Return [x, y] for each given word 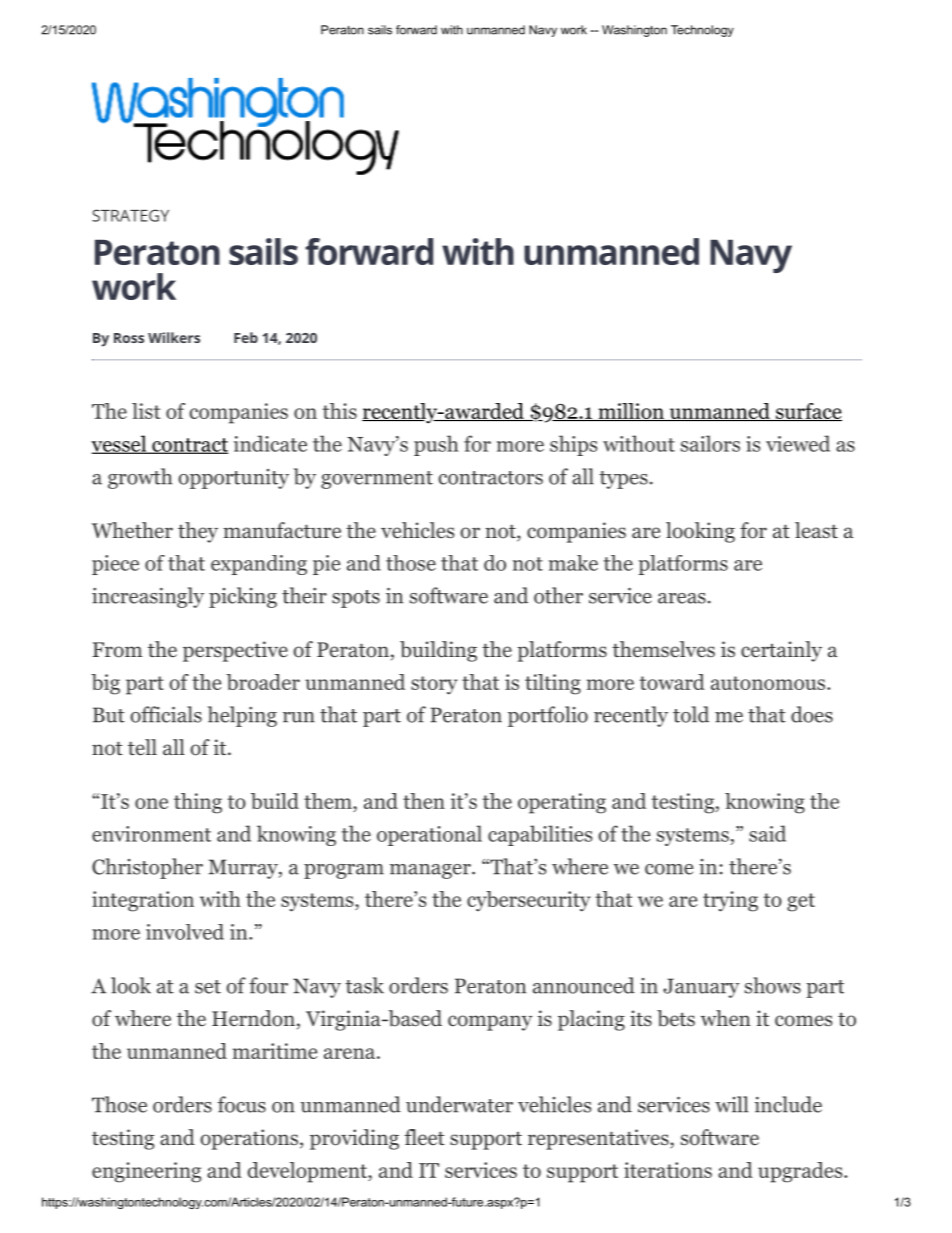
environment [151, 834]
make [573, 563]
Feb [246, 337]
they [198, 532]
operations [249, 1139]
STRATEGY [130, 215]
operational [429, 835]
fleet [425, 1137]
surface [807, 412]
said [767, 833]
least [816, 530]
